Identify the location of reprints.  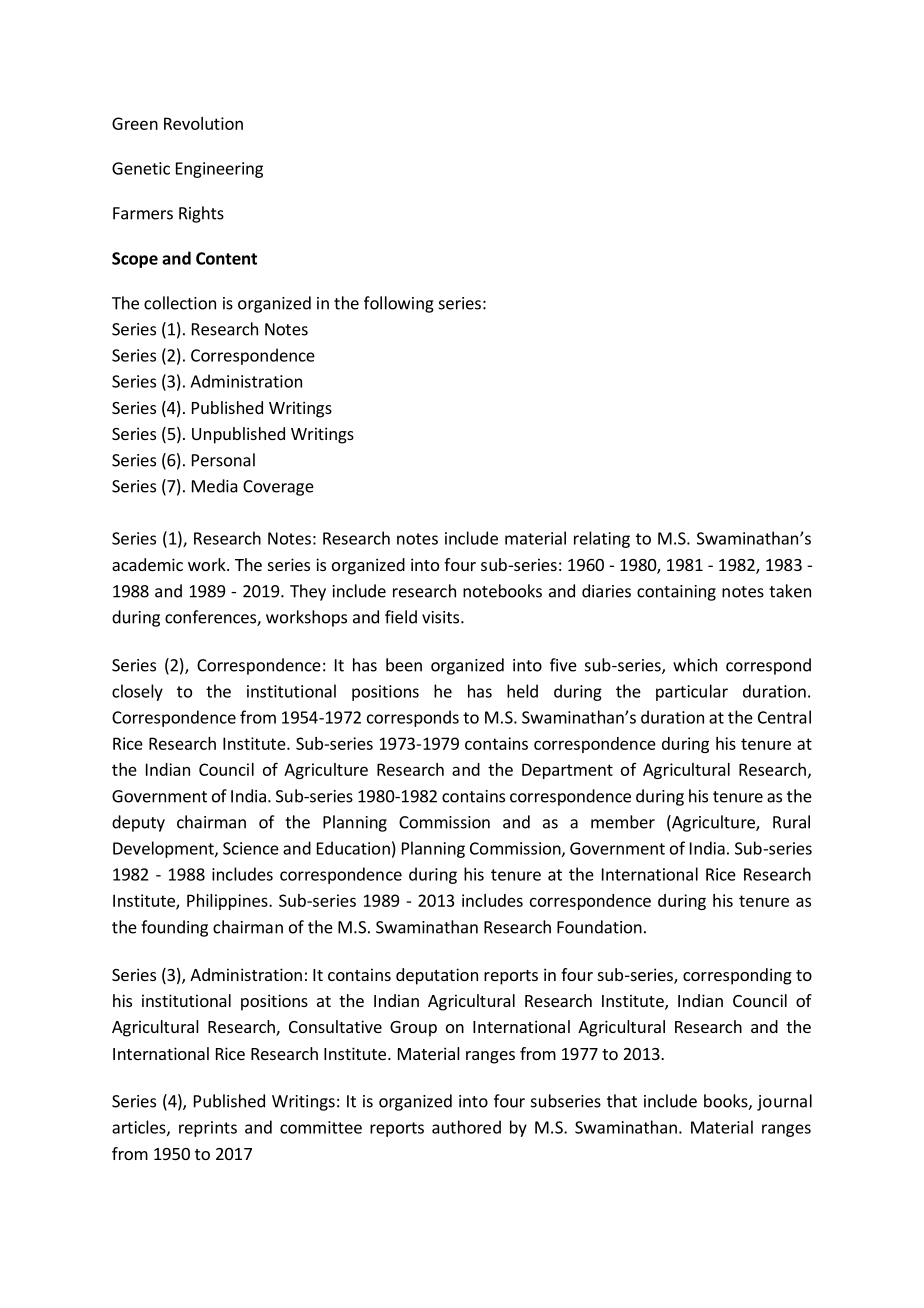
(208, 1129).
